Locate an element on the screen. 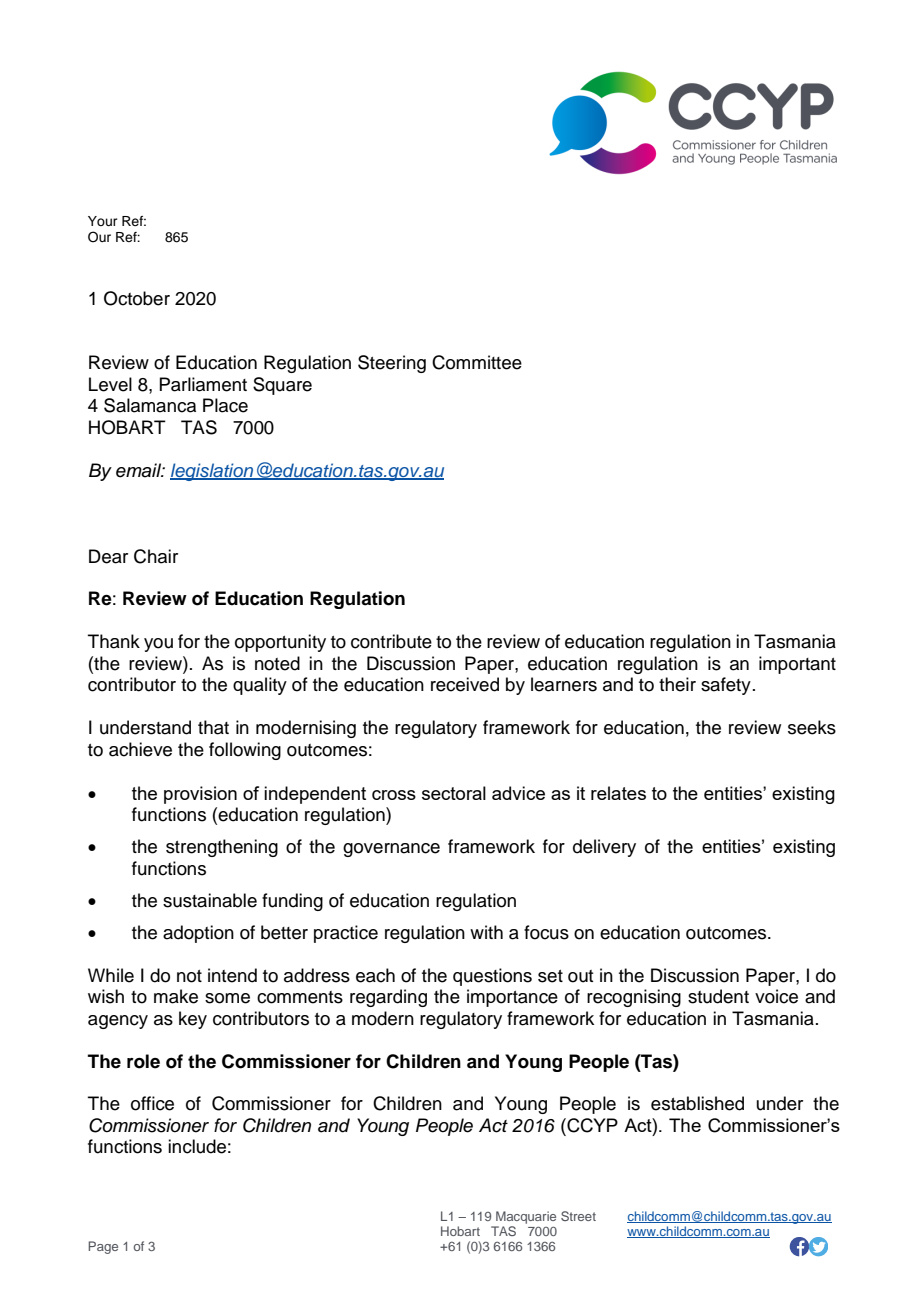 This screenshot has height=1309, width=924. Macquarie is located at coordinates (526, 1217).
